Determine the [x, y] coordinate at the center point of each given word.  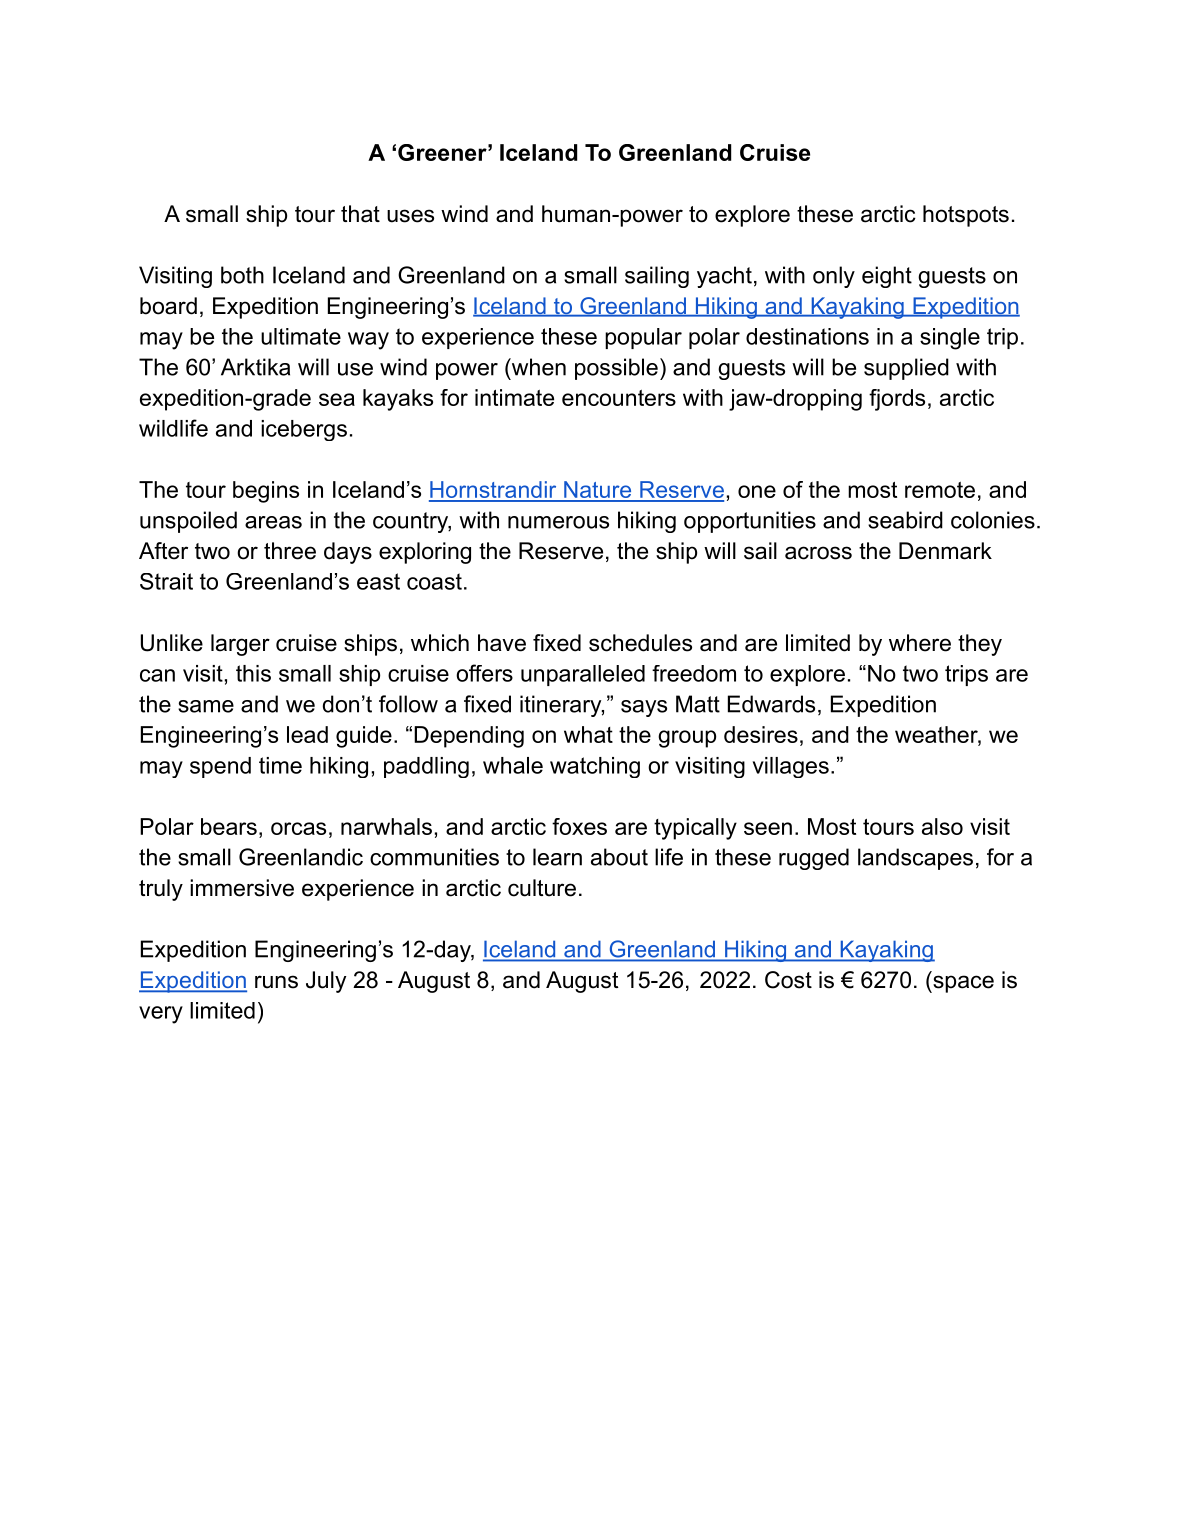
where [920, 643]
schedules [640, 643]
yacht [724, 277]
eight [887, 277]
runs [276, 982]
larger [240, 645]
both [242, 275]
